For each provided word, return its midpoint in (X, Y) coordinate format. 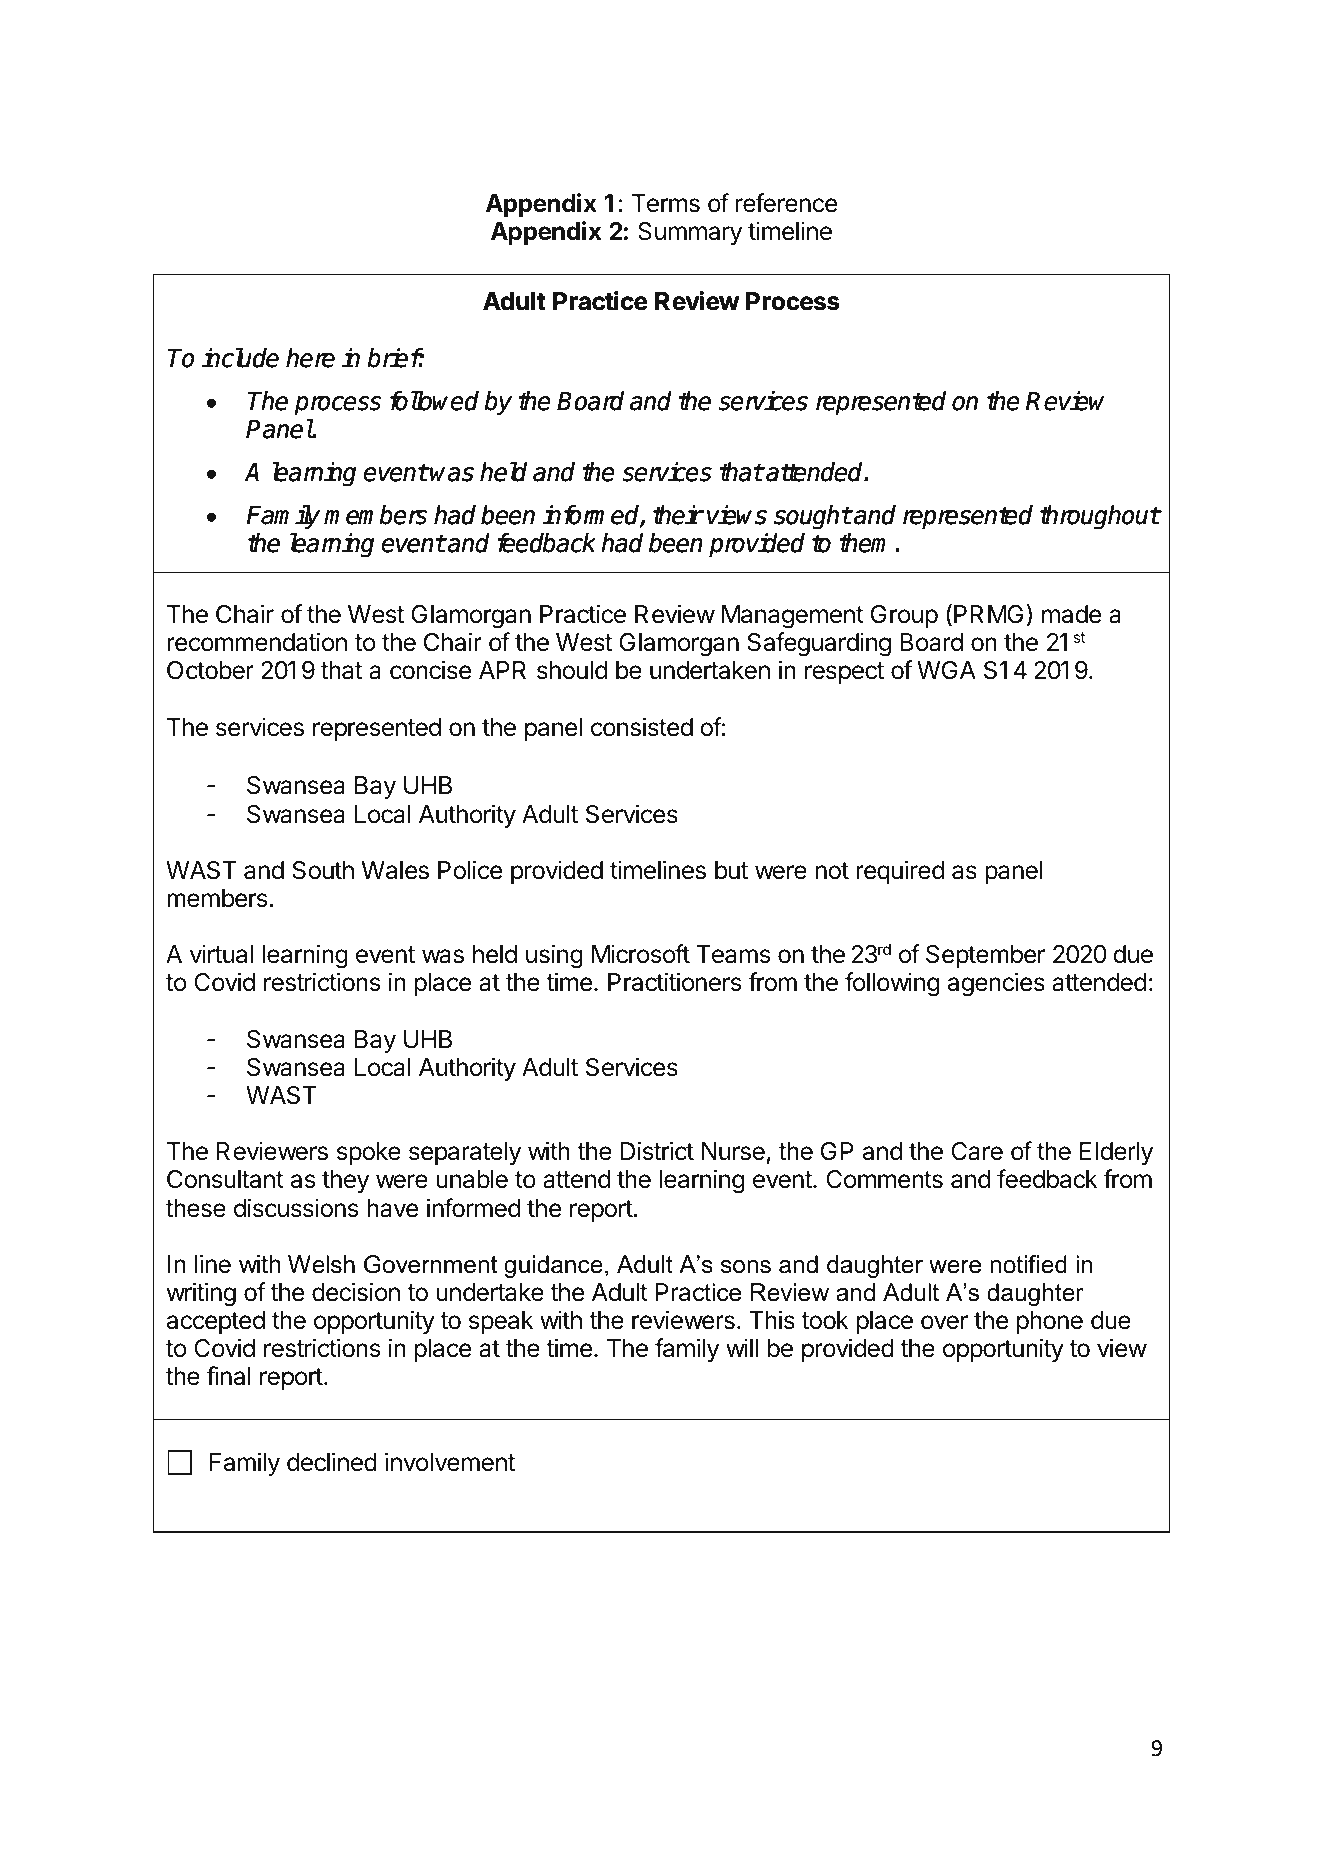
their (678, 515)
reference (786, 203)
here (310, 358)
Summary (690, 233)
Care (977, 1151)
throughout (1100, 517)
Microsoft (641, 954)
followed (434, 401)
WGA (946, 670)
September (985, 956)
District (657, 1151)
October (210, 670)
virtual (221, 954)
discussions (296, 1208)
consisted (642, 727)
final (228, 1376)
